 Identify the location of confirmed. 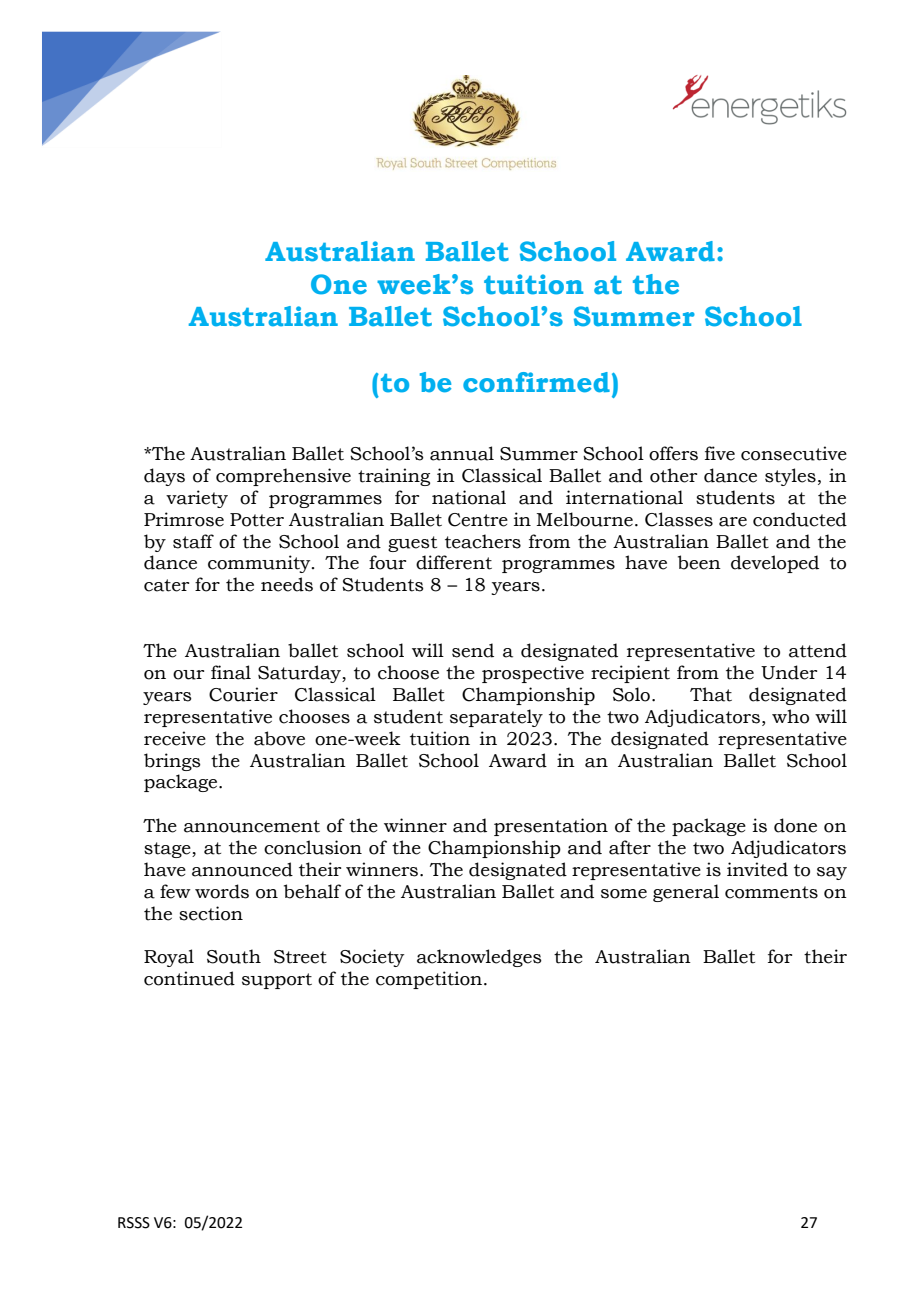
(536, 382).
